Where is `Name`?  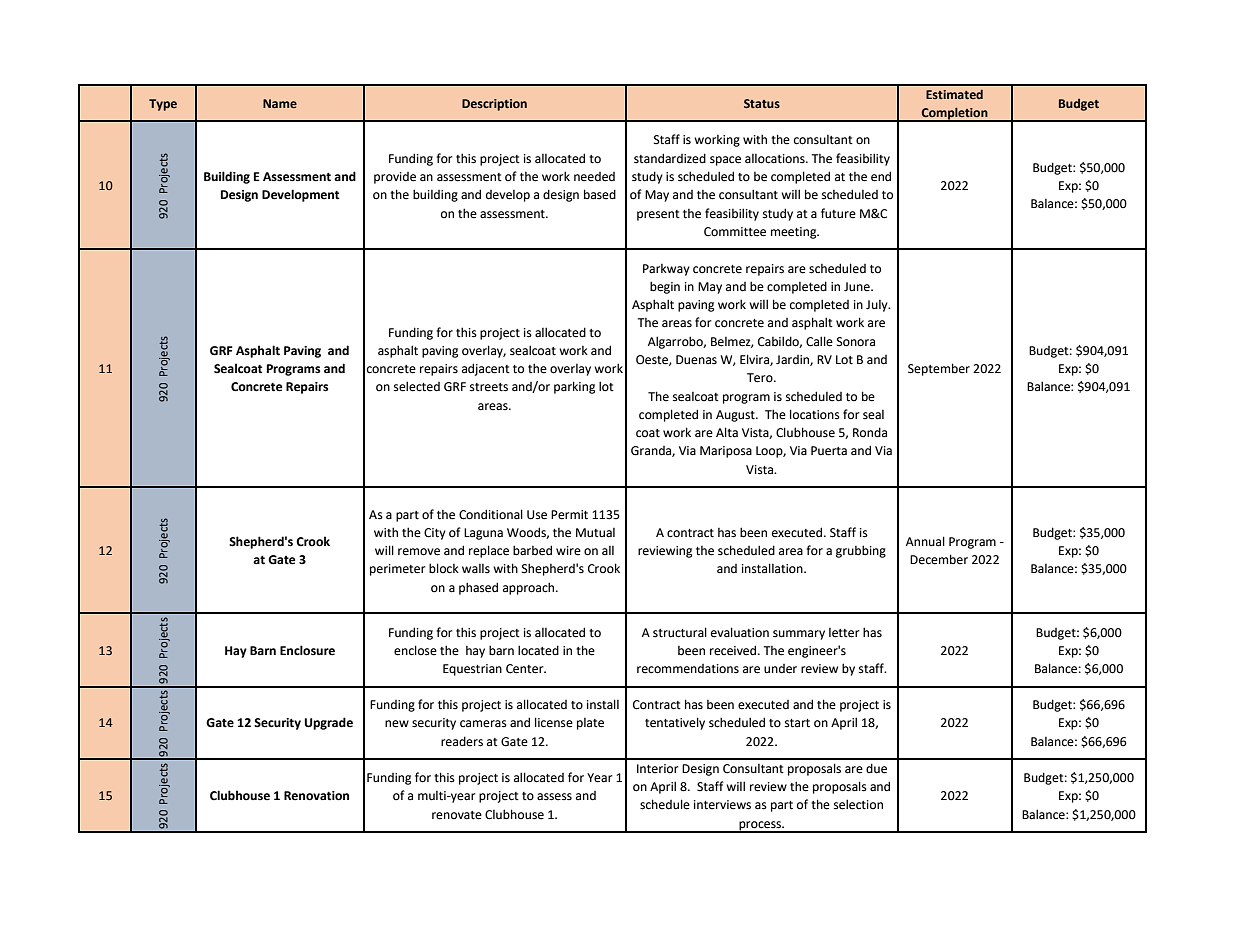 Name is located at coordinates (280, 103).
